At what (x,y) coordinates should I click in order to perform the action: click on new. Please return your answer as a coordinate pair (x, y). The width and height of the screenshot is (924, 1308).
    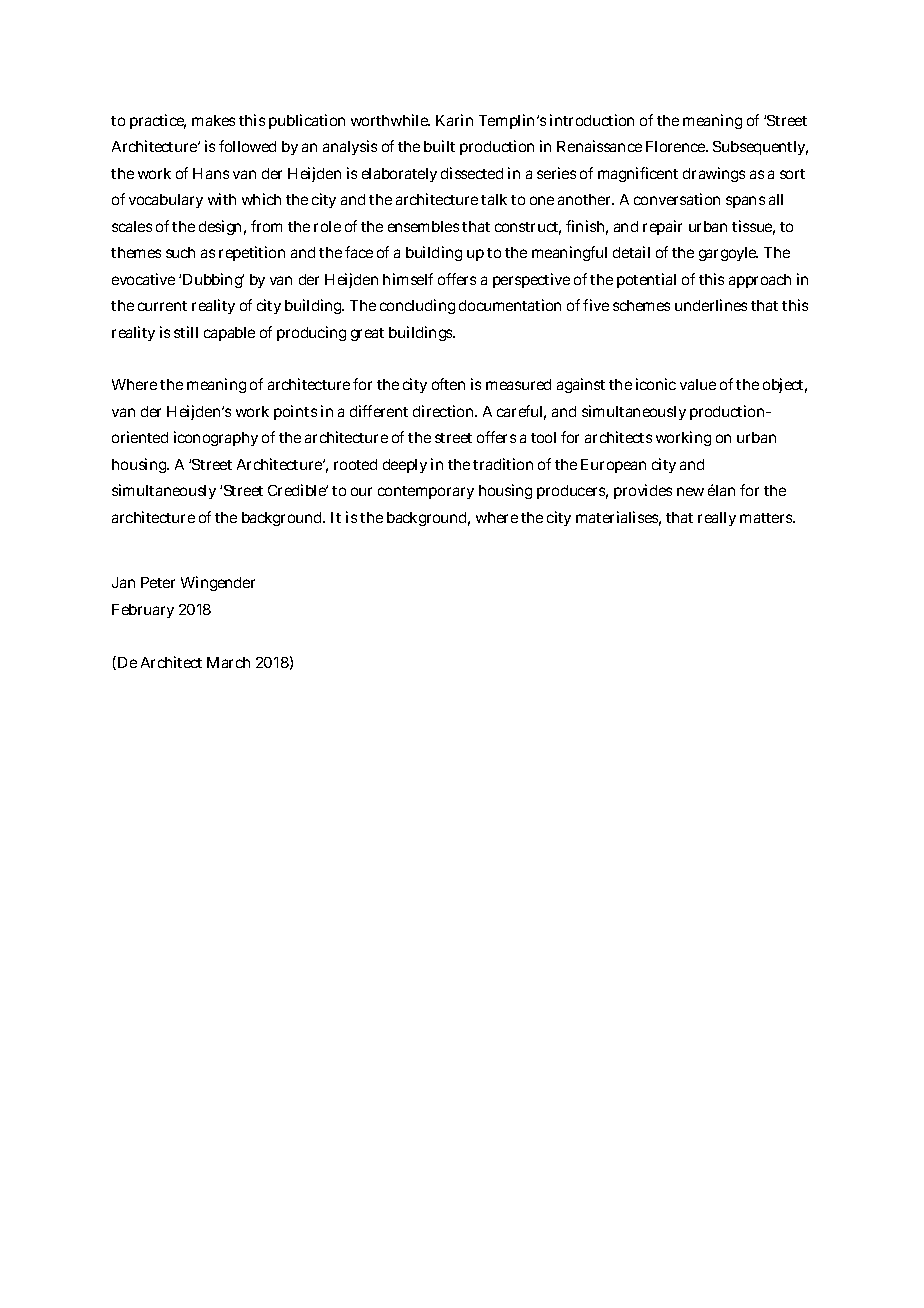
    Looking at the image, I should click on (690, 491).
